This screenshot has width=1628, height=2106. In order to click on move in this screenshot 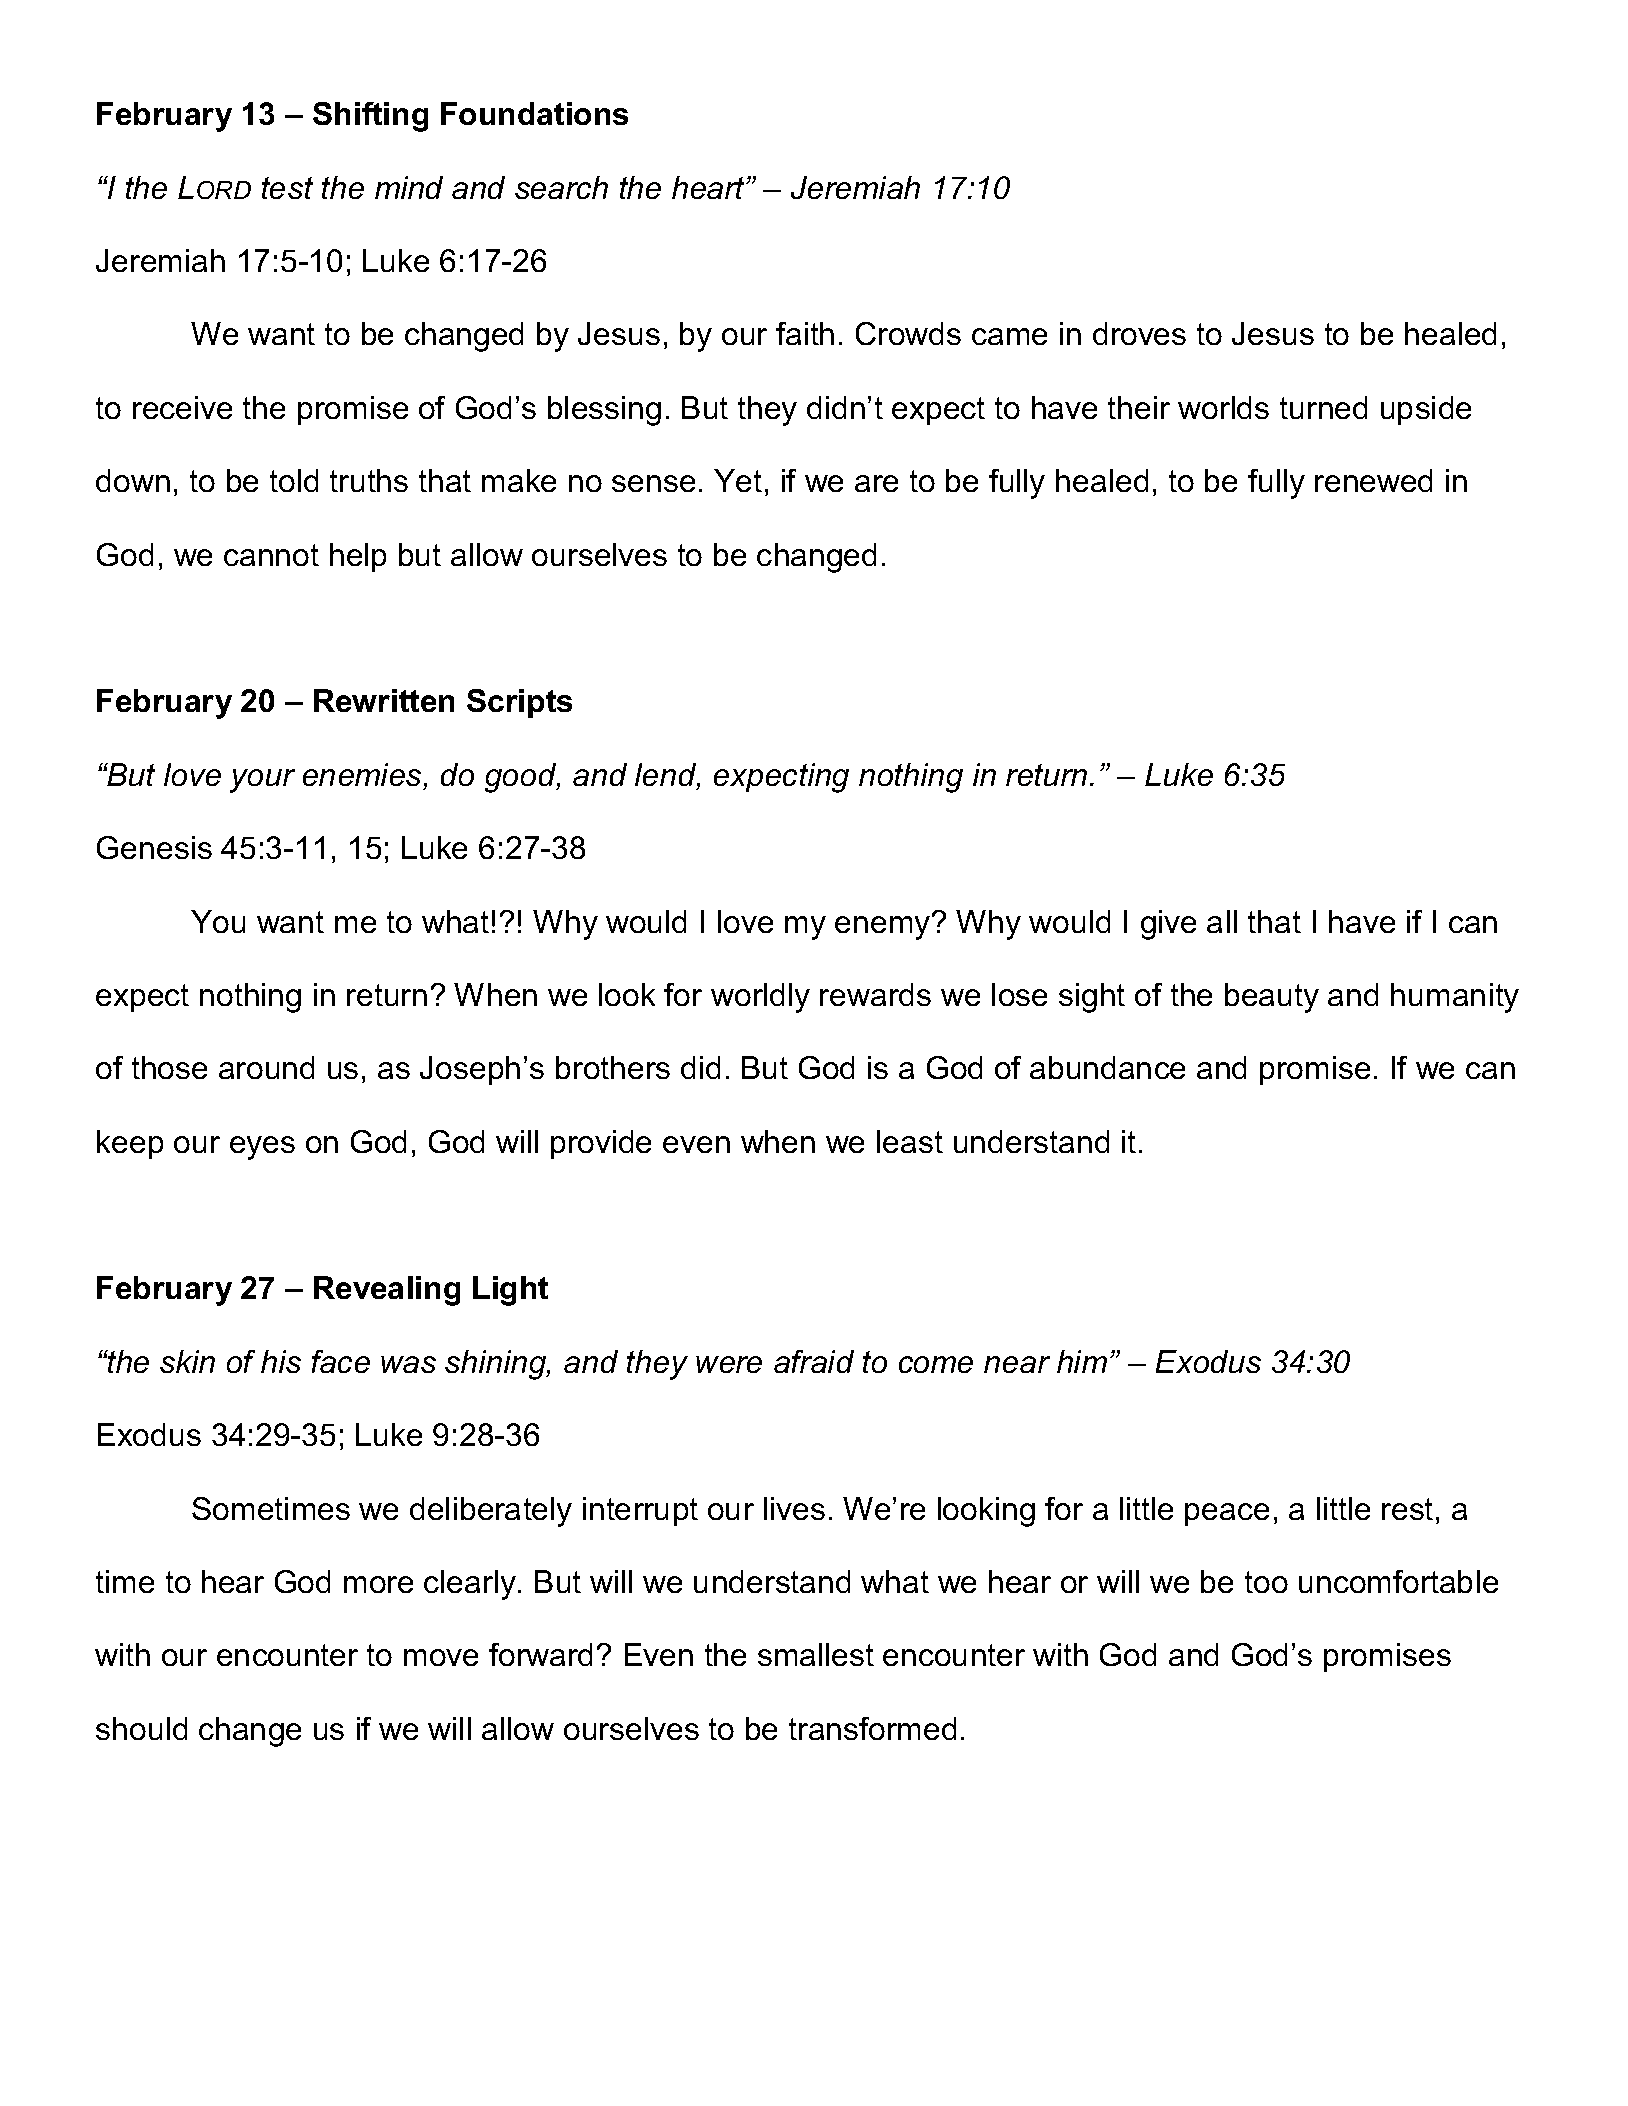, I will do `click(441, 1657)`.
